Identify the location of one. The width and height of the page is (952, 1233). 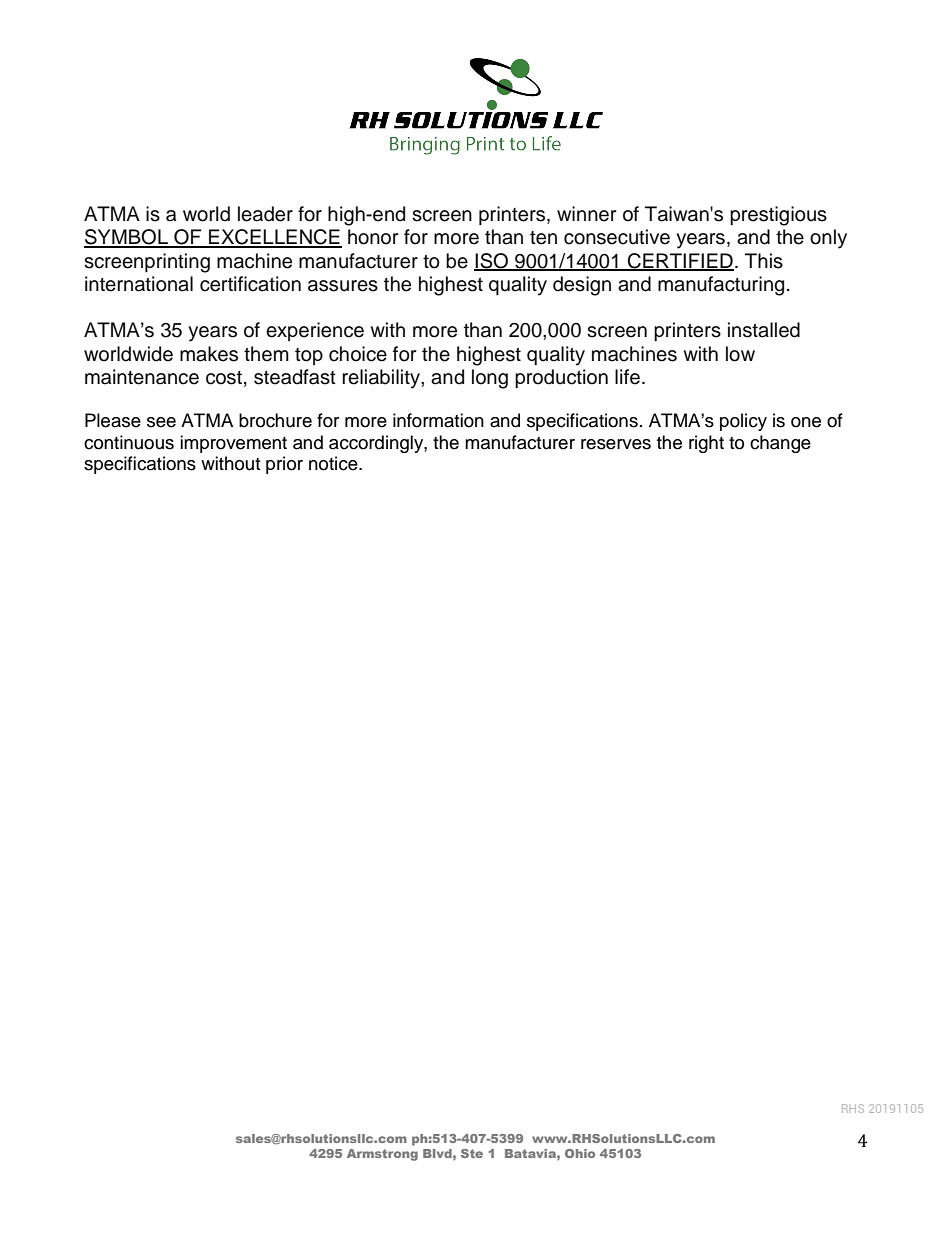
(806, 422).
